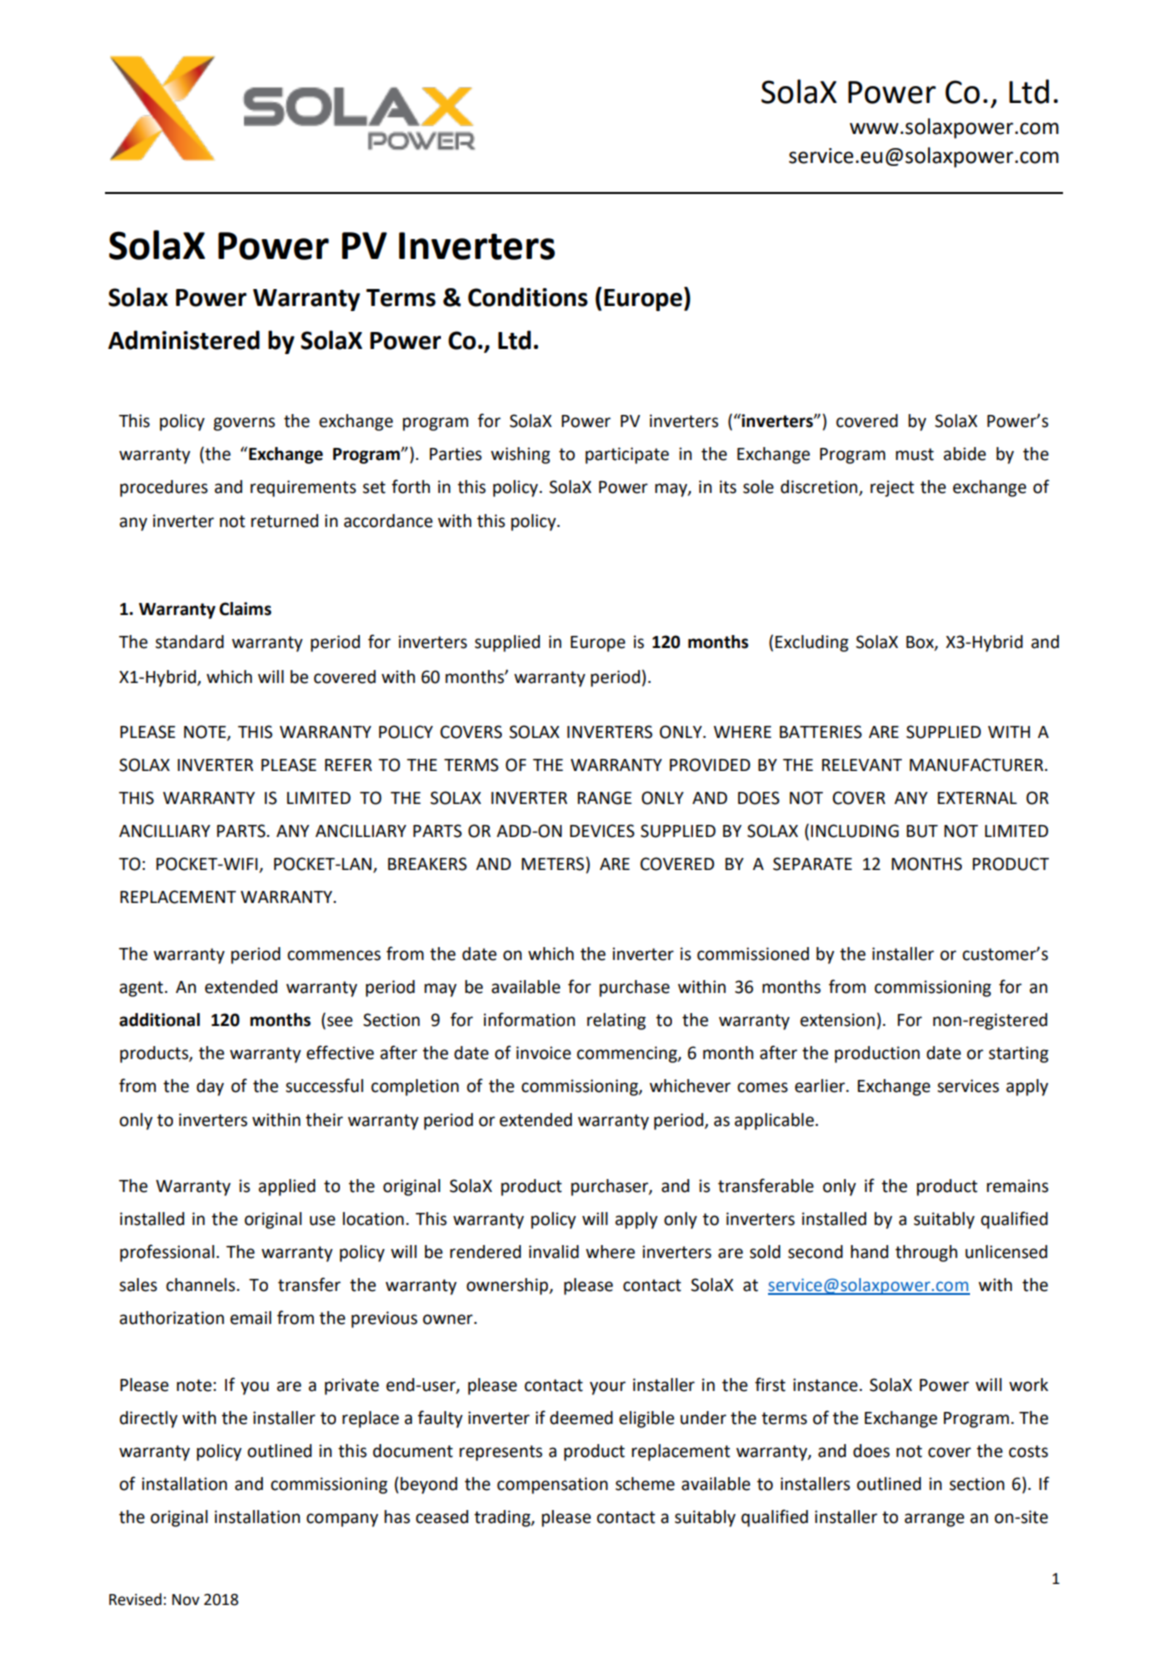 The image size is (1153, 1680). What do you see at coordinates (978, 765) in the screenshot?
I see `MANUFACTURER` at bounding box center [978, 765].
